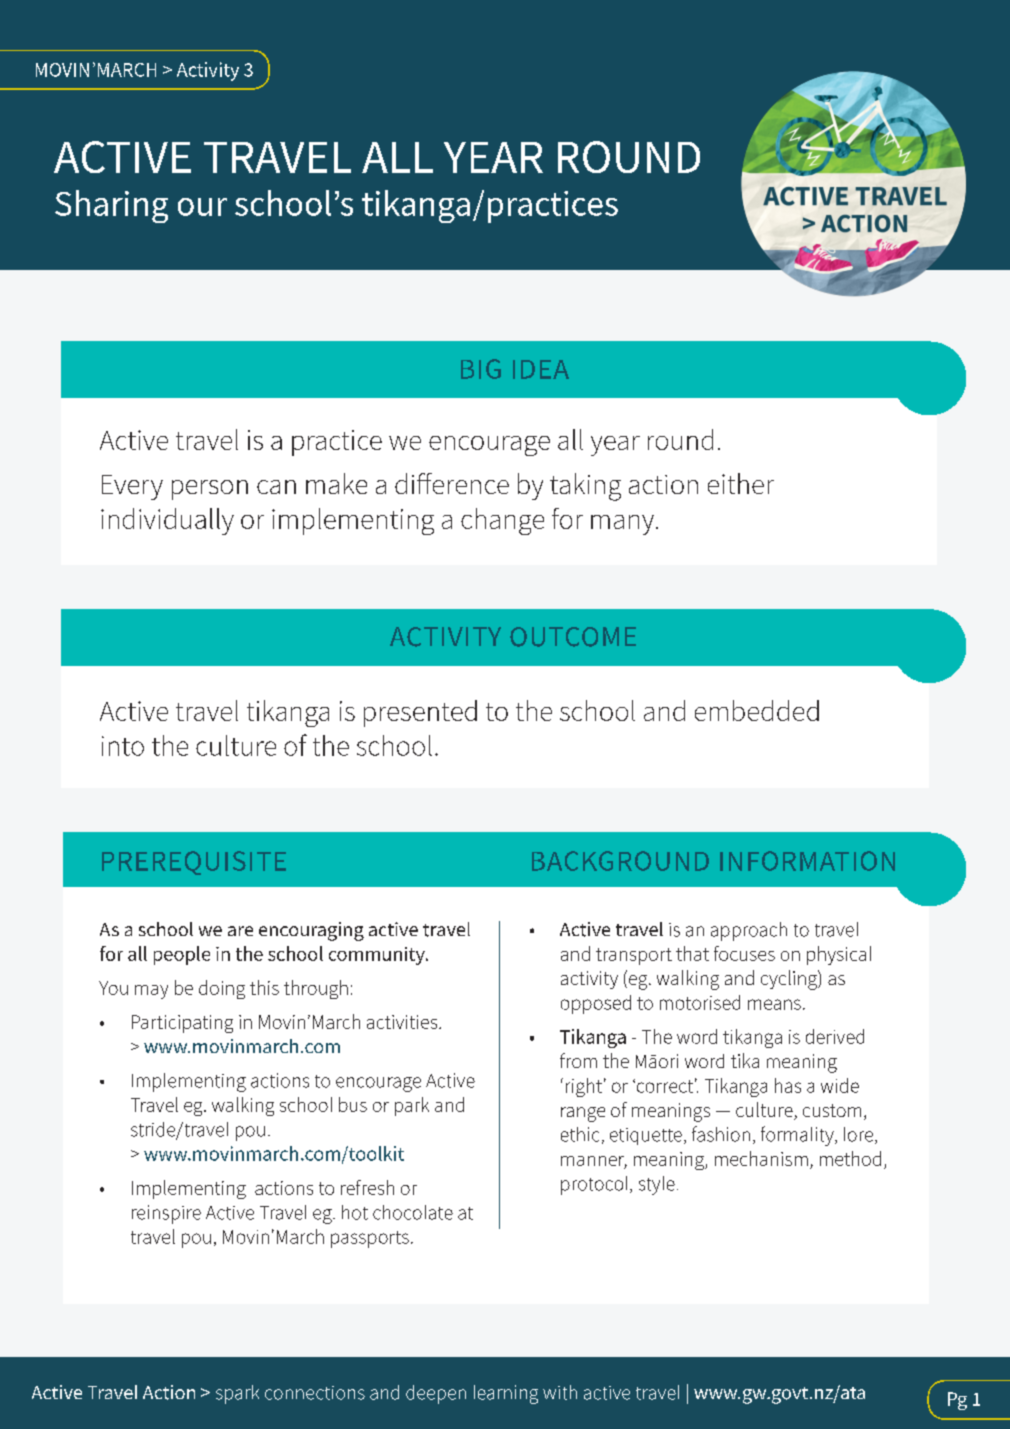  What do you see at coordinates (182, 1024) in the screenshot?
I see `Participating` at bounding box center [182, 1024].
